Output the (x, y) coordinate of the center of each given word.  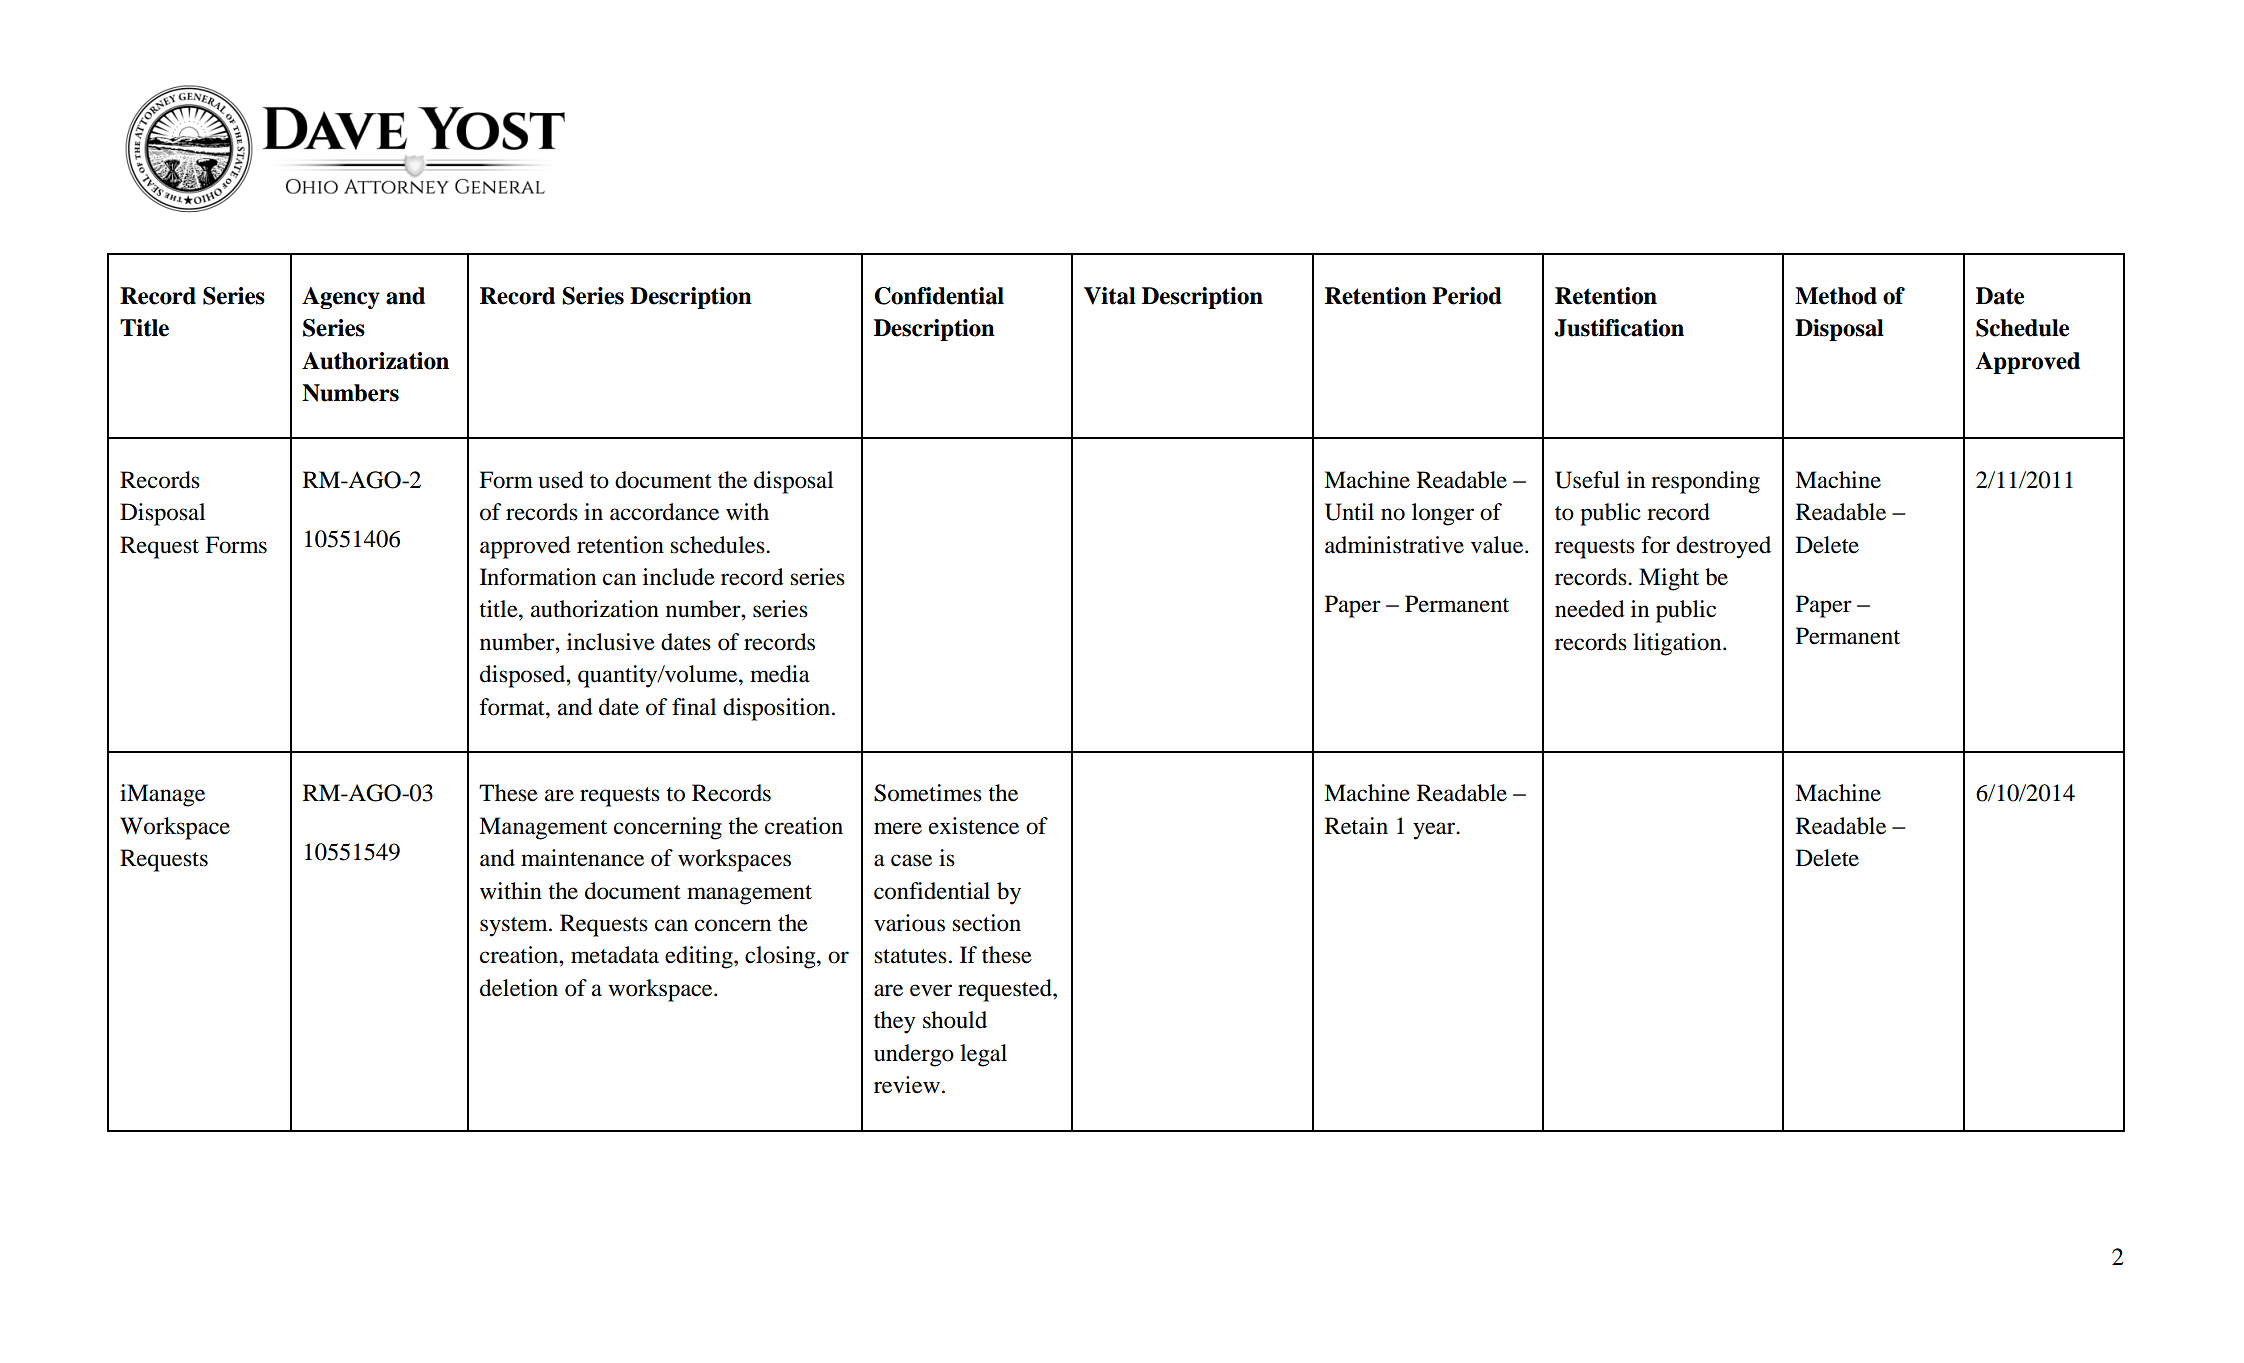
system (515, 927)
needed (1590, 609)
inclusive (611, 642)
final (694, 707)
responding (1705, 482)
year (1435, 831)
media (780, 674)
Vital (1110, 296)
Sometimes (928, 793)
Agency (341, 298)
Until (1349, 512)
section (986, 923)
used (561, 480)
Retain (1356, 826)
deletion (519, 988)
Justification (1619, 328)
